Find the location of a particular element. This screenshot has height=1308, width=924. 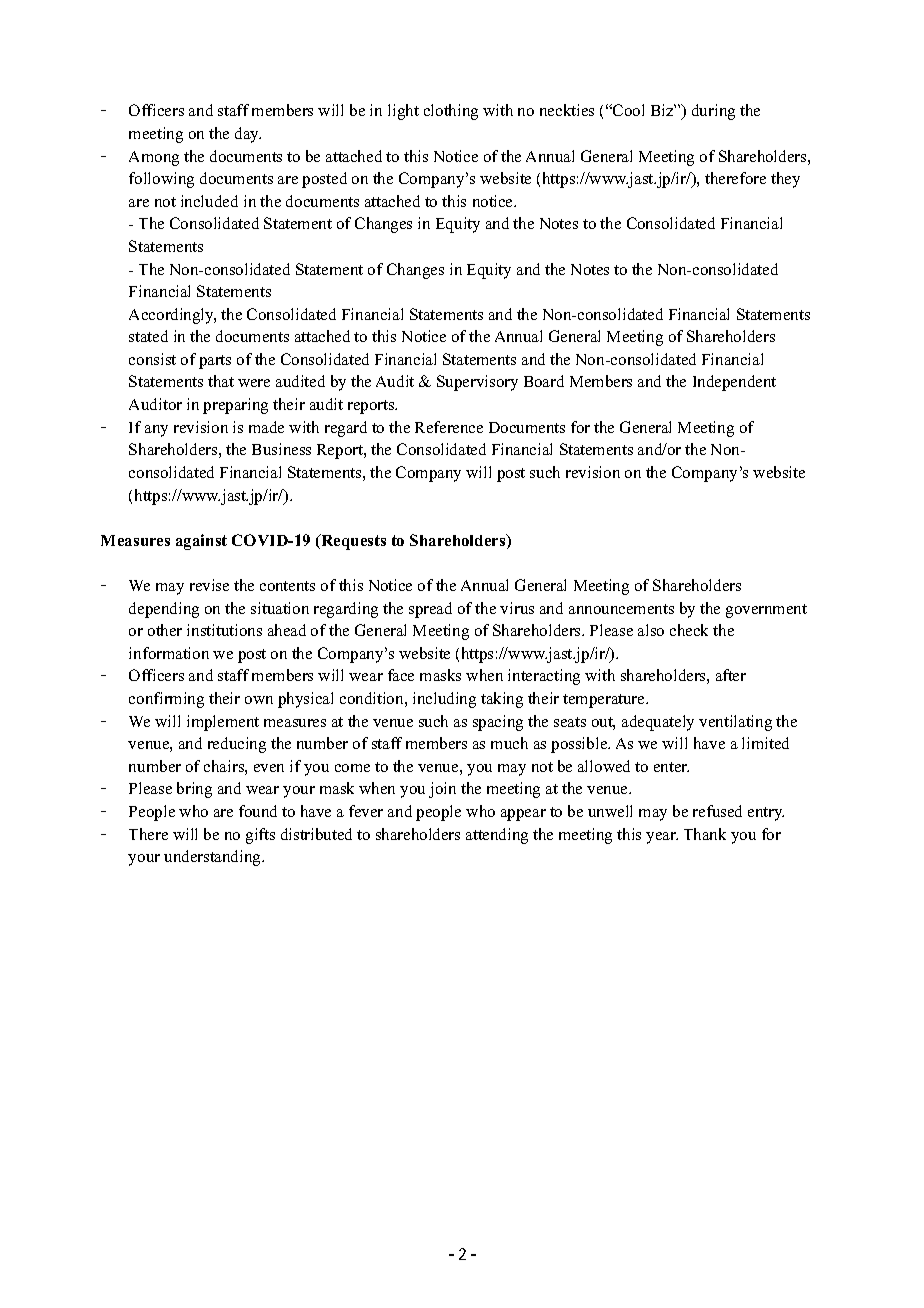

preparing is located at coordinates (235, 406).
